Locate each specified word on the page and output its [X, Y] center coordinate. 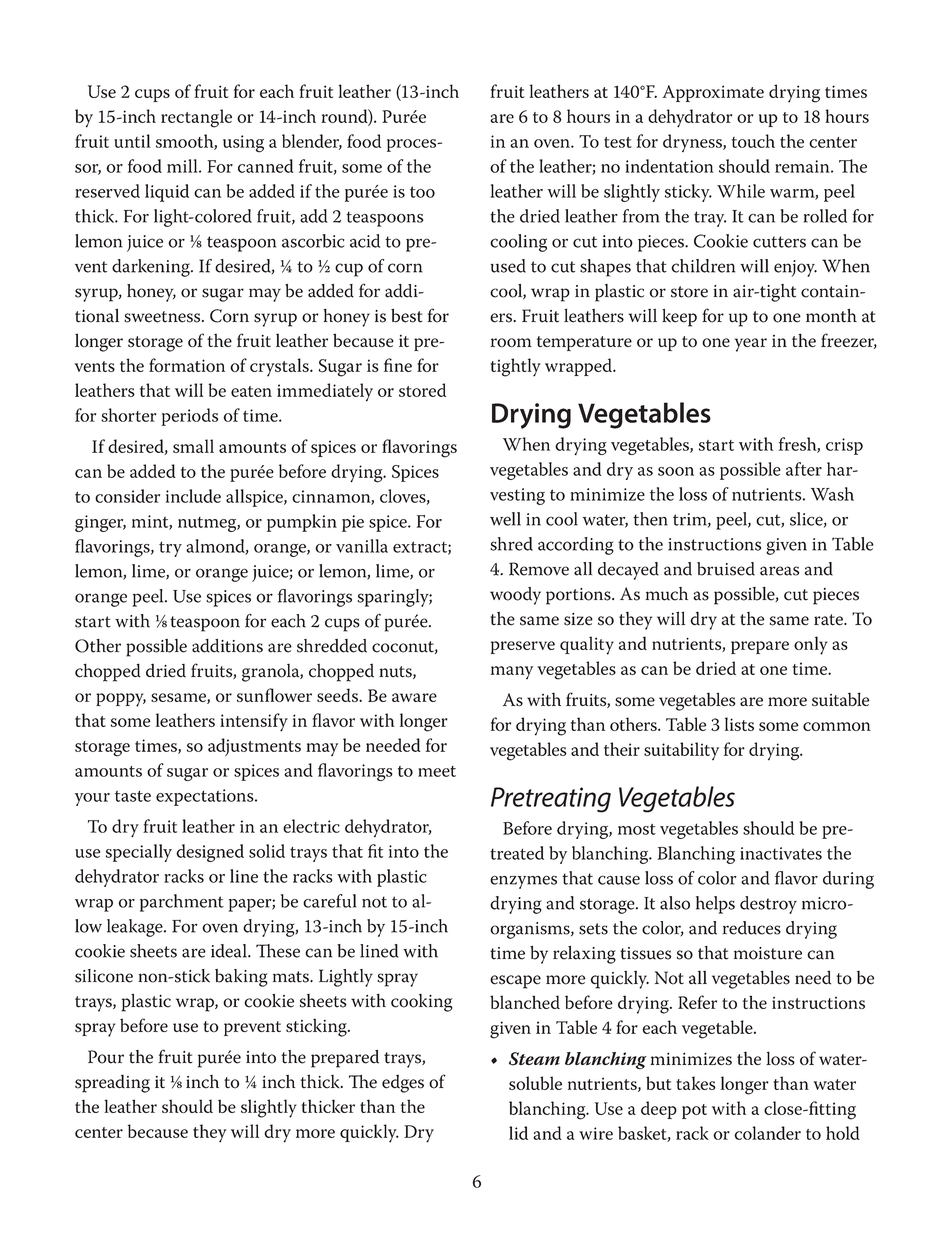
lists [739, 724]
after [804, 469]
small [193, 446]
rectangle [196, 118]
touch [753, 141]
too [422, 192]
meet [437, 771]
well [505, 519]
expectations [206, 797]
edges [403, 1084]
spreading [112, 1083]
